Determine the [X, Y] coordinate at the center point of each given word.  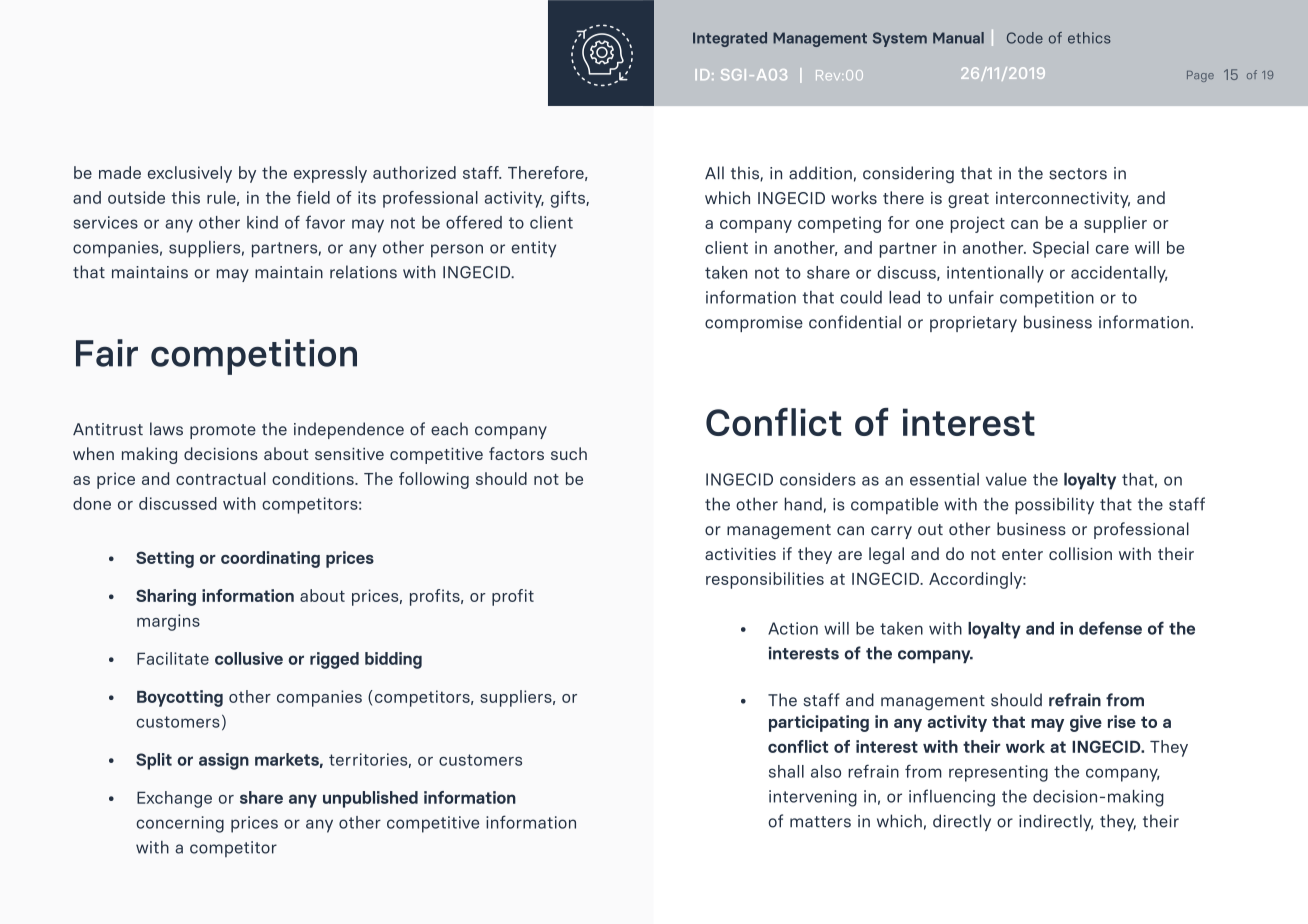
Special [1061, 249]
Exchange [174, 799]
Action [793, 628]
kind [262, 222]
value [1006, 479]
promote [223, 431]
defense [1110, 628]
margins [168, 622]
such [569, 453]
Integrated [730, 39]
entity [534, 249]
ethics [1089, 38]
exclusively [190, 174]
